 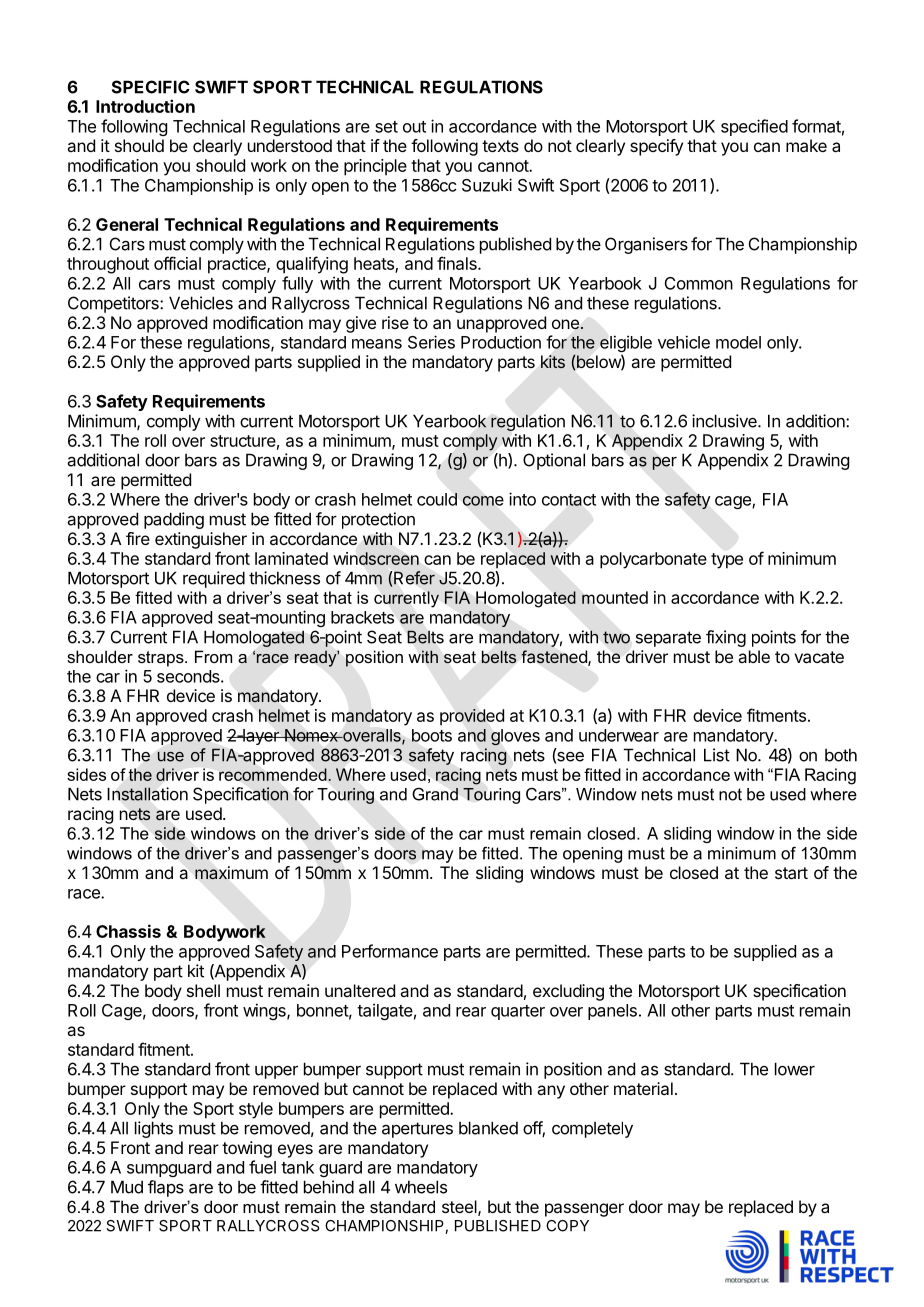 I want to click on padding, so click(x=174, y=520).
